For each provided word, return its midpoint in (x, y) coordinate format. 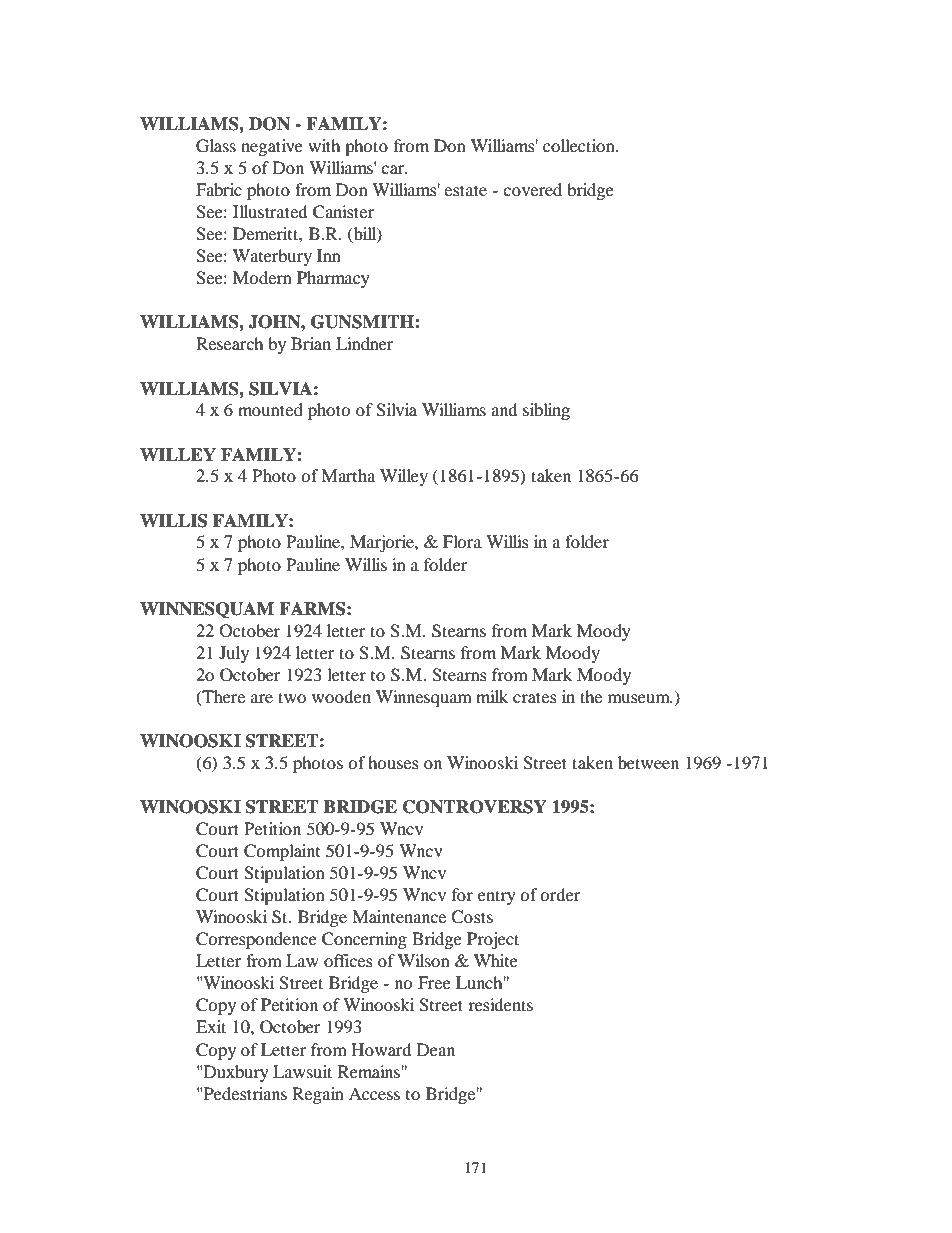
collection (580, 145)
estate (465, 190)
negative (272, 147)
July (234, 654)
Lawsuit (302, 1071)
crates (535, 697)
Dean (436, 1049)
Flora (462, 541)
